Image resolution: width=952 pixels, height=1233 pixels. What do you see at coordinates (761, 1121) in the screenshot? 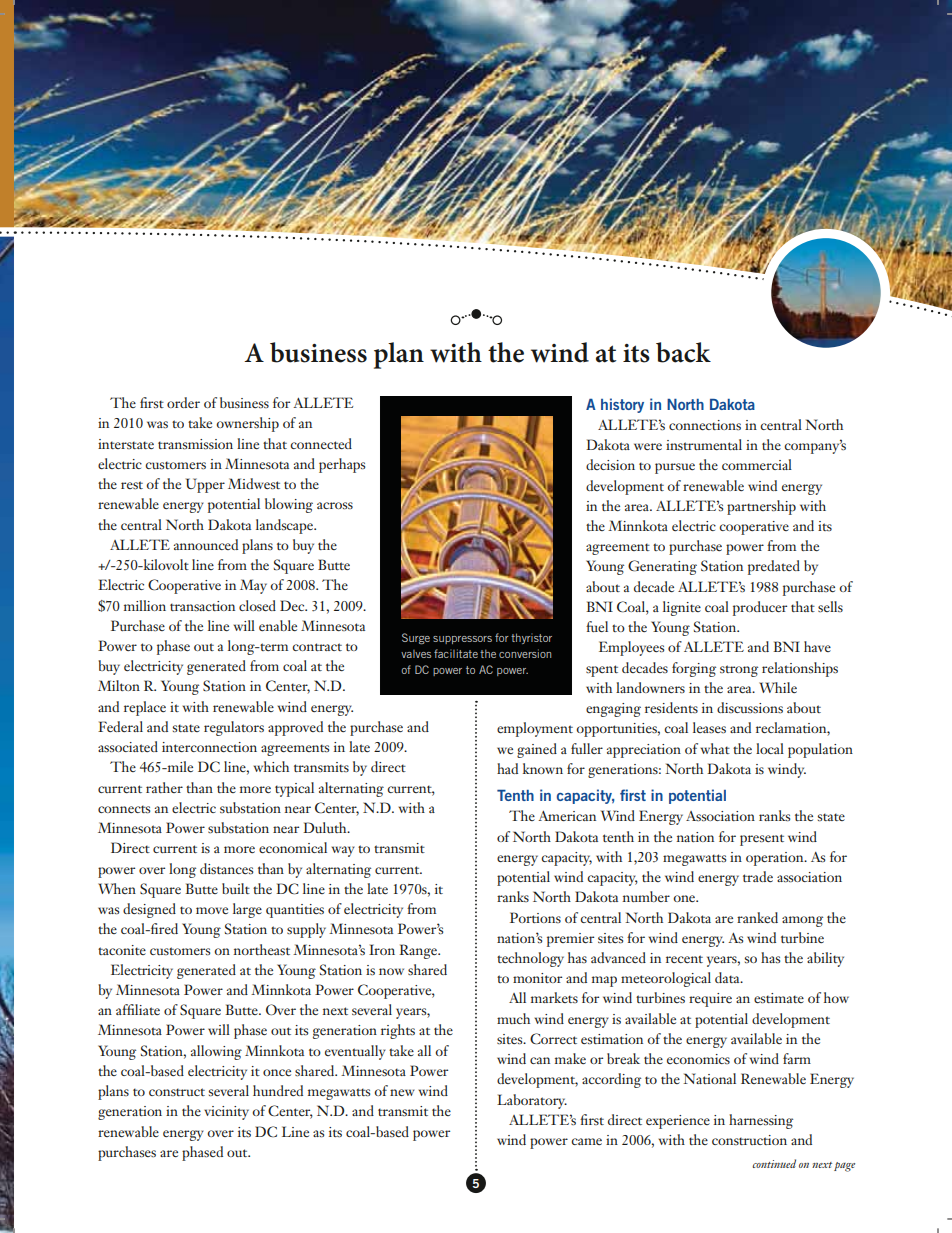
I see `harnessing` at bounding box center [761, 1121].
